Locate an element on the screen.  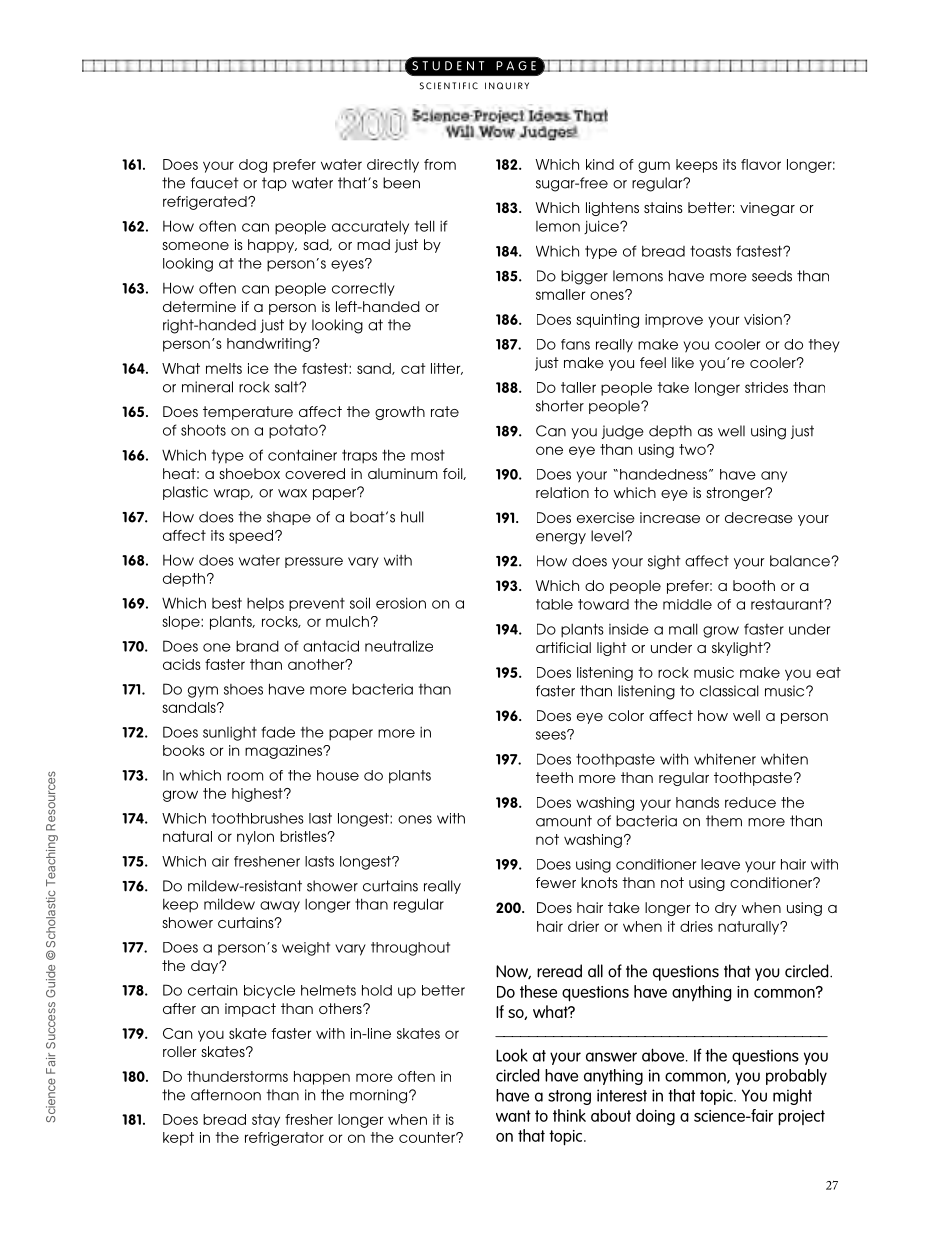
leave is located at coordinates (720, 864).
